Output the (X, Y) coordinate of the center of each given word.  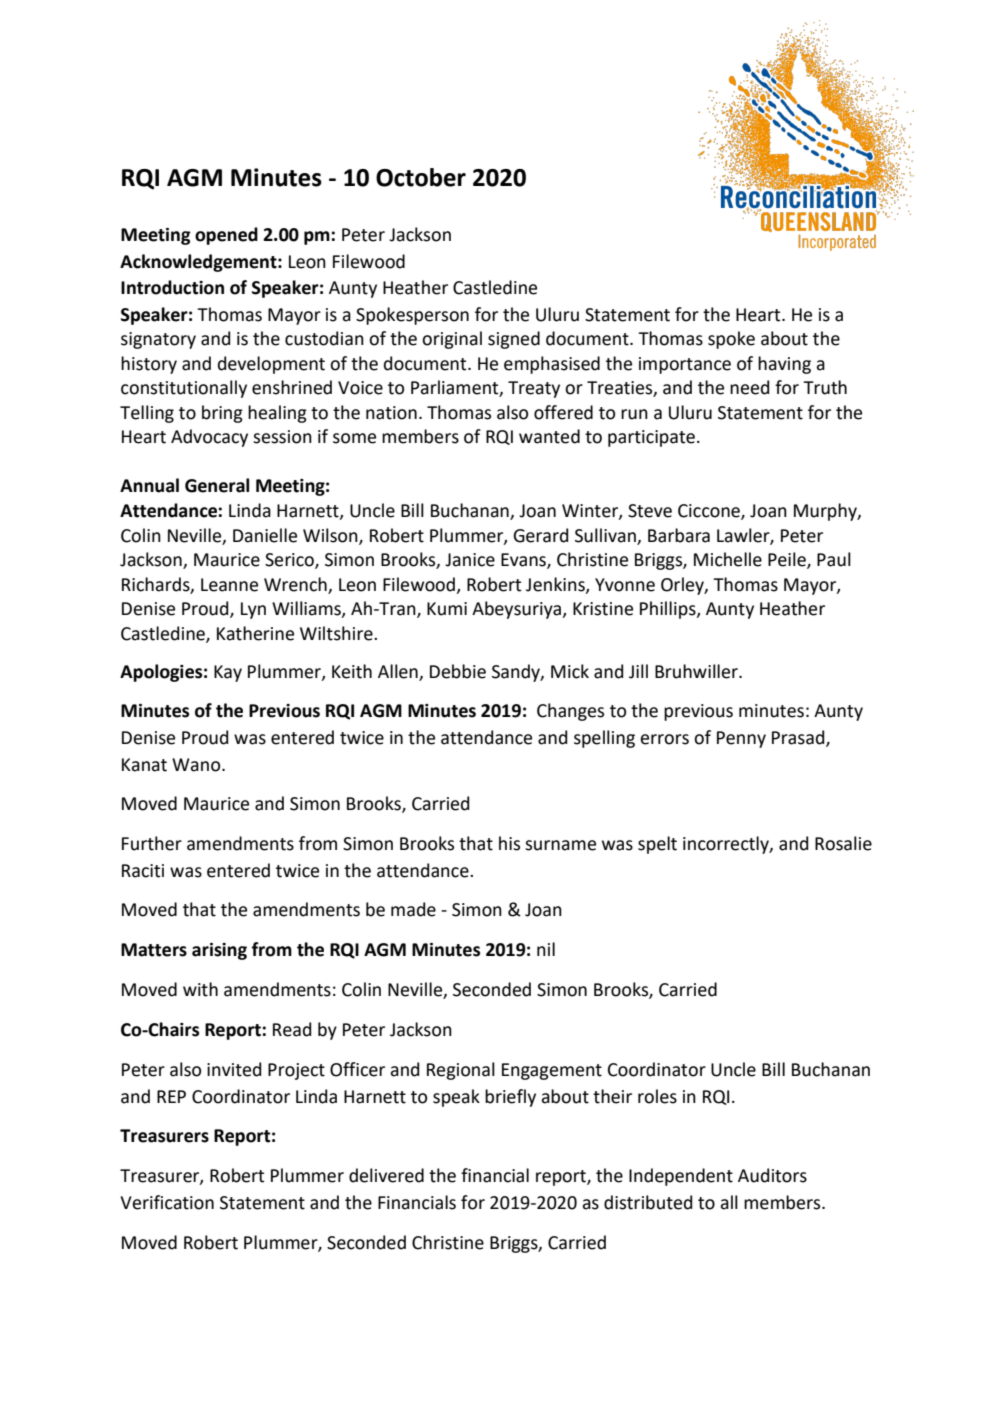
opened (226, 236)
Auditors (772, 1175)
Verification (167, 1202)
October (421, 177)
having (784, 365)
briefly (510, 1098)
